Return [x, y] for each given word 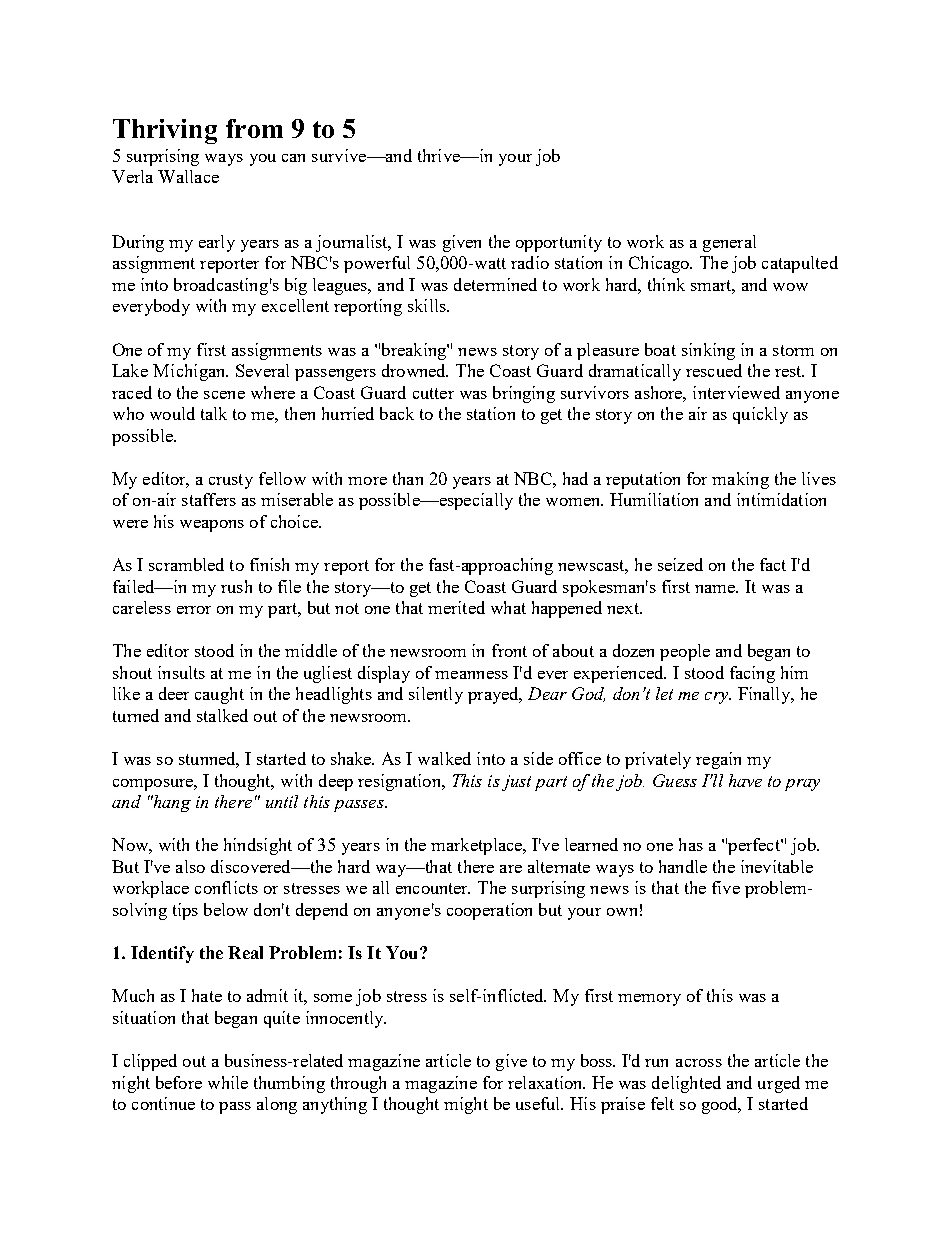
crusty [231, 481]
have [745, 780]
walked [444, 758]
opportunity [559, 243]
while [228, 1082]
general [729, 243]
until [282, 801]
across [699, 1063]
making [740, 480]
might [466, 1105]
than [408, 478]
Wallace [188, 176]
